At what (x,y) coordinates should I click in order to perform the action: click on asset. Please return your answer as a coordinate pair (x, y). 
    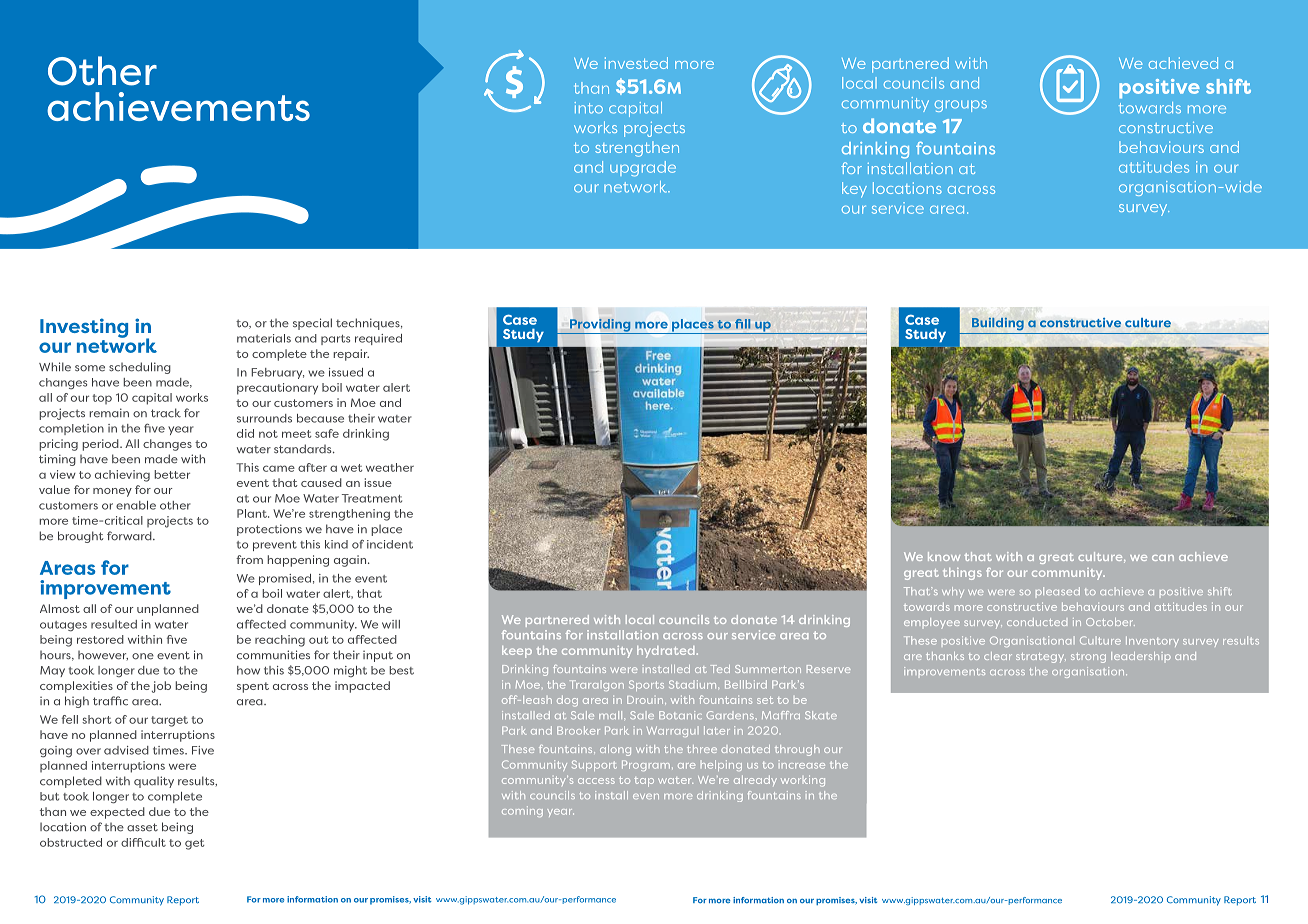
    Looking at the image, I should click on (142, 827).
